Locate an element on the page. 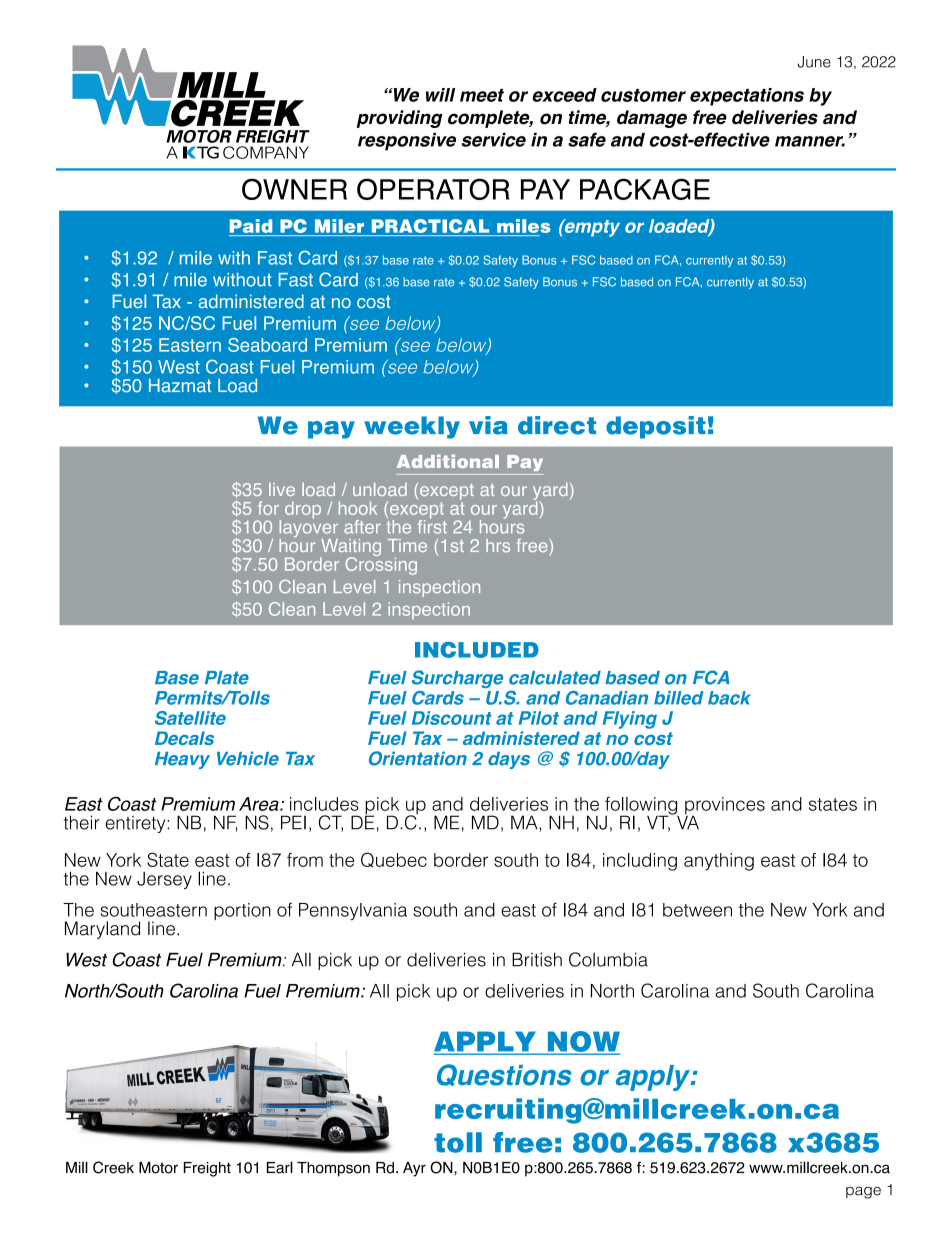 The width and height of the page is (952, 1233). anything is located at coordinates (719, 862).
